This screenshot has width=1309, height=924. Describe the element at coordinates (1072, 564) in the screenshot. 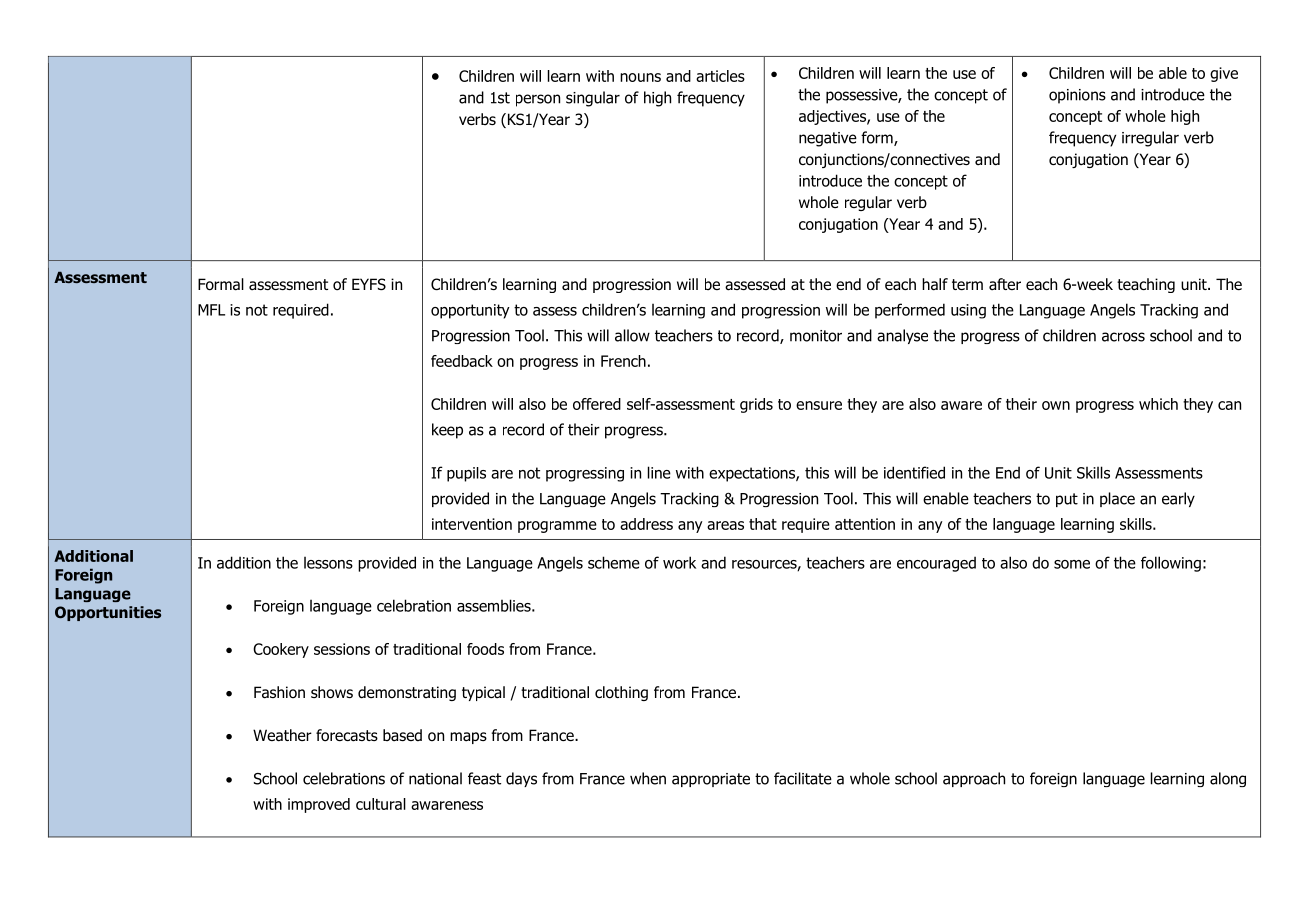

I see `some` at that location.
